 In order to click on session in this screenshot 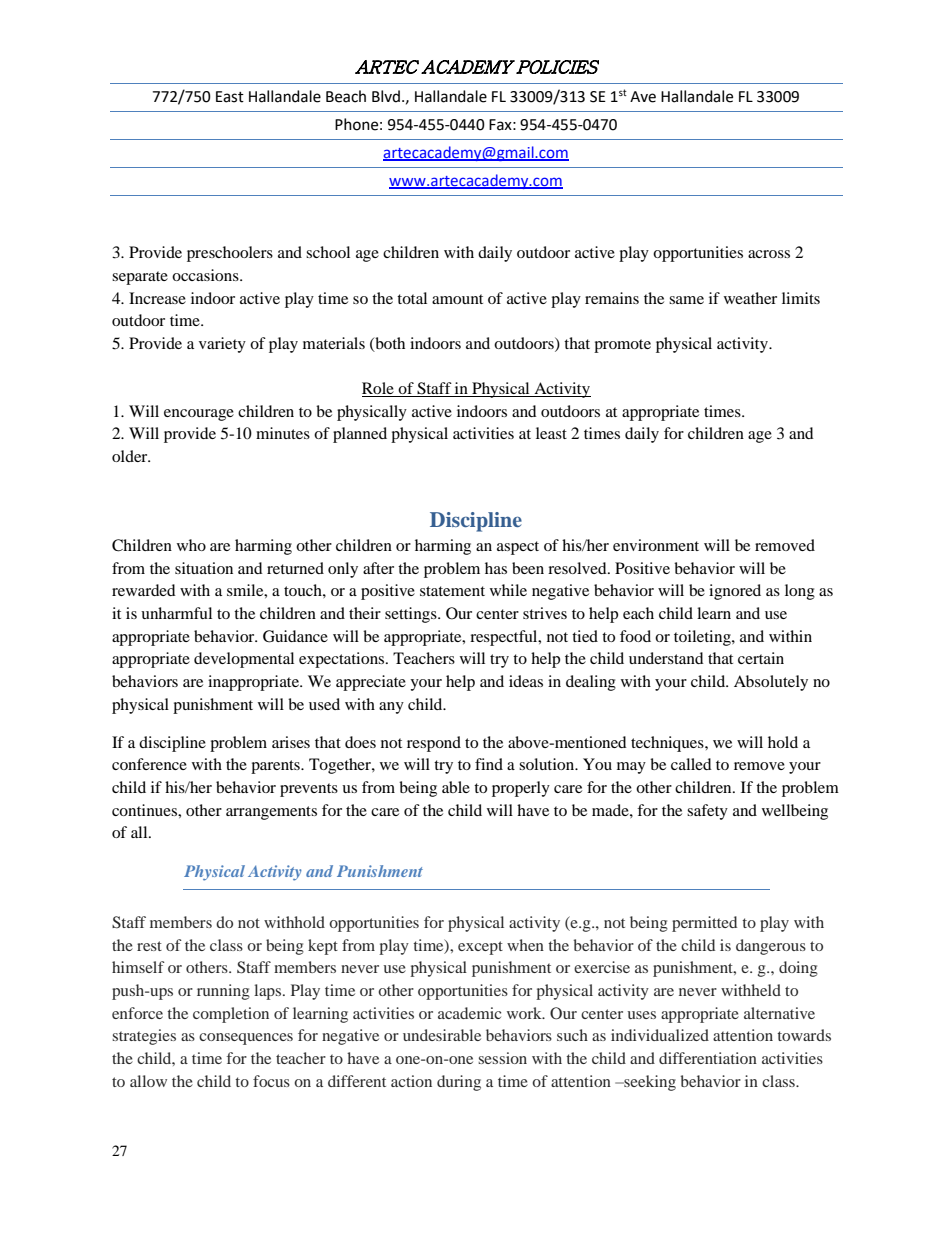, I will do `click(502, 1058)`.
